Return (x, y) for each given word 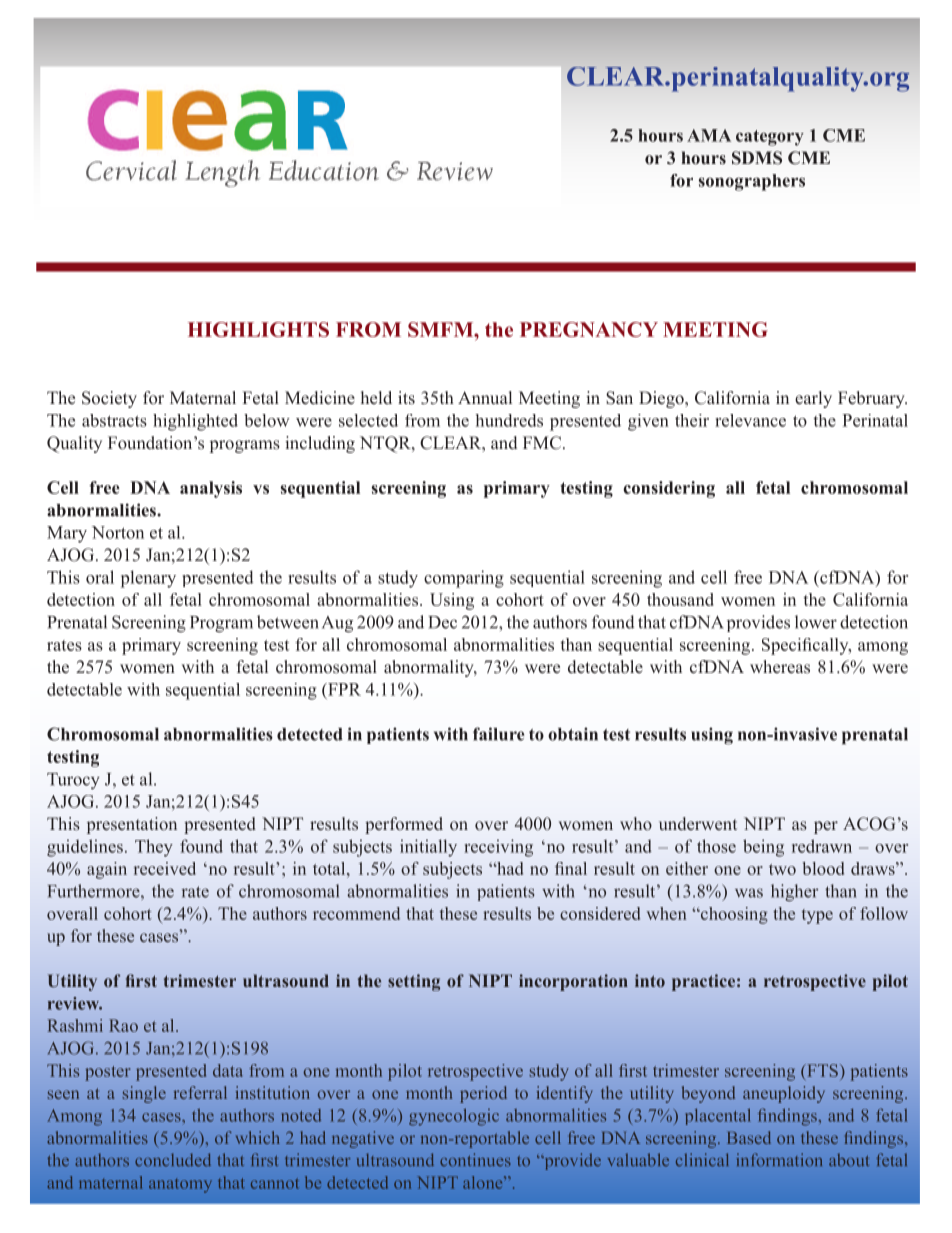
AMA (709, 135)
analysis (211, 489)
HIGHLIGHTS (258, 329)
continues (475, 1160)
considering (669, 489)
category (770, 138)
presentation (132, 825)
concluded (173, 1160)
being (763, 848)
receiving (498, 848)
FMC (542, 443)
